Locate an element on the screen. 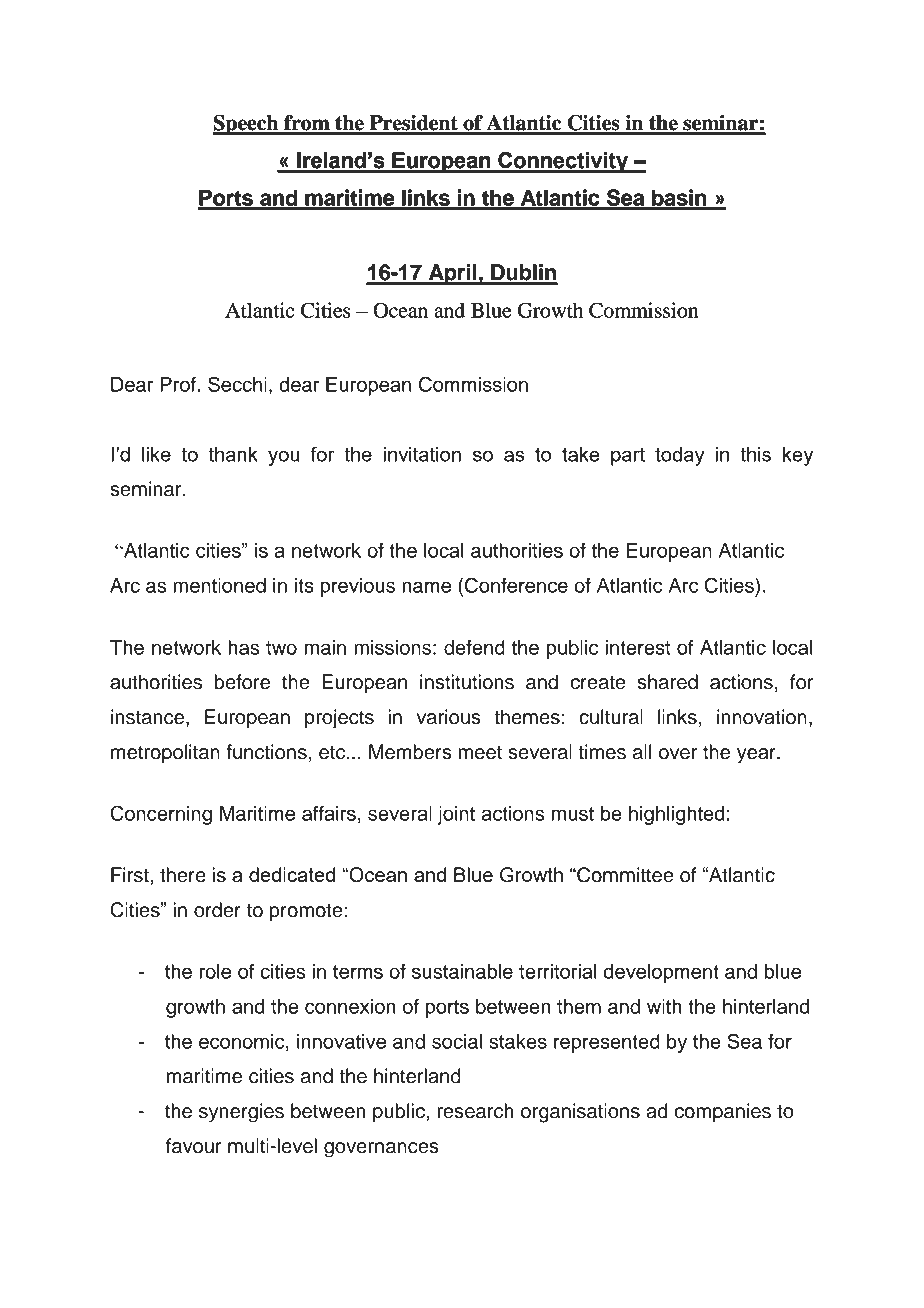 The width and height of the screenshot is (924, 1308). research is located at coordinates (475, 1111).
